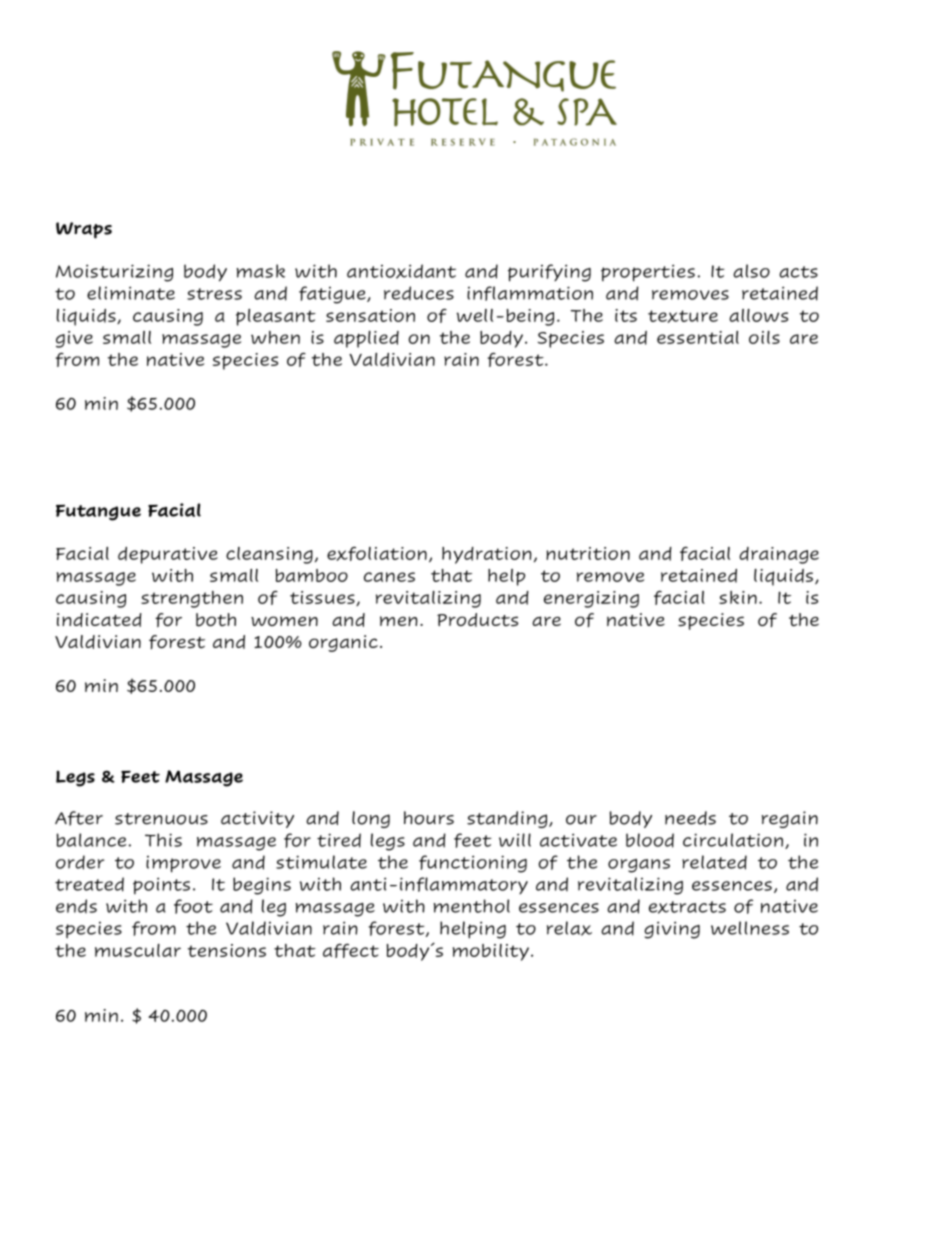 Image resolution: width=952 pixels, height=1233 pixels. Describe the element at coordinates (751, 271) in the screenshot. I see `also` at that location.
